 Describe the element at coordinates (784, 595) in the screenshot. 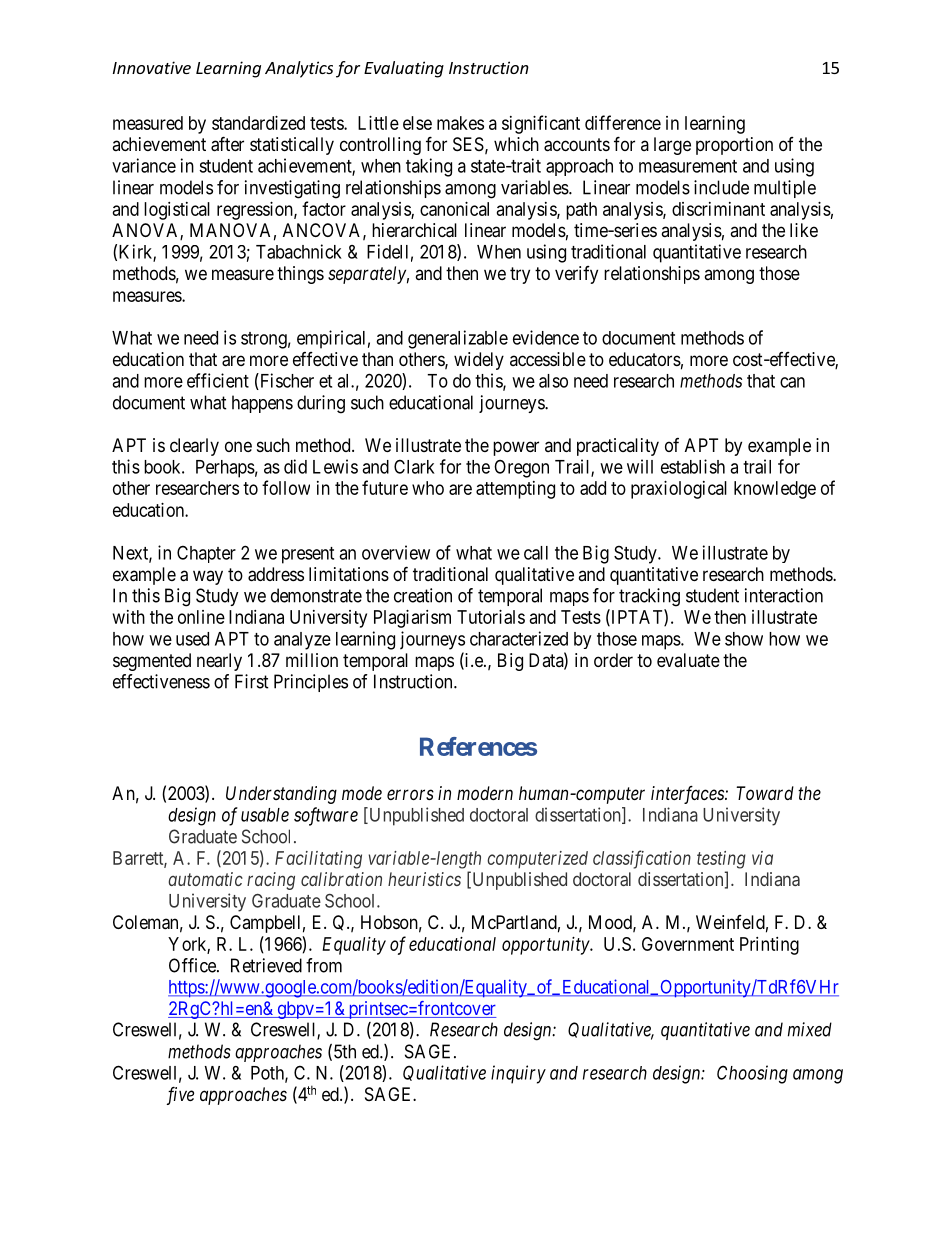

I see `interaction` at that location.
